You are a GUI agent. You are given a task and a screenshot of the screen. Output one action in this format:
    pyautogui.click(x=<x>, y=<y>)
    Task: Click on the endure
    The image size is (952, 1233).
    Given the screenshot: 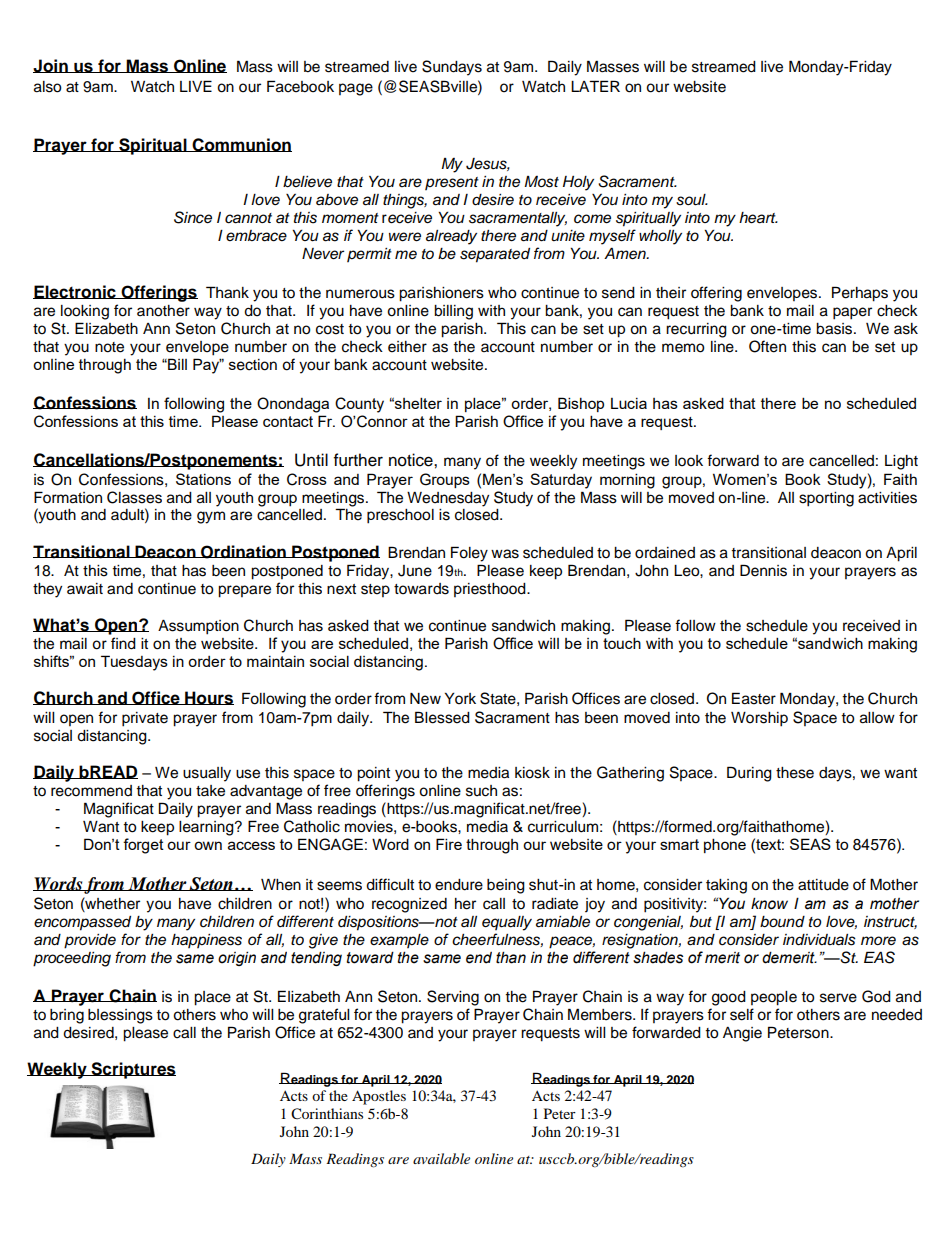 What is the action you would take?
    pyautogui.click(x=459, y=885)
